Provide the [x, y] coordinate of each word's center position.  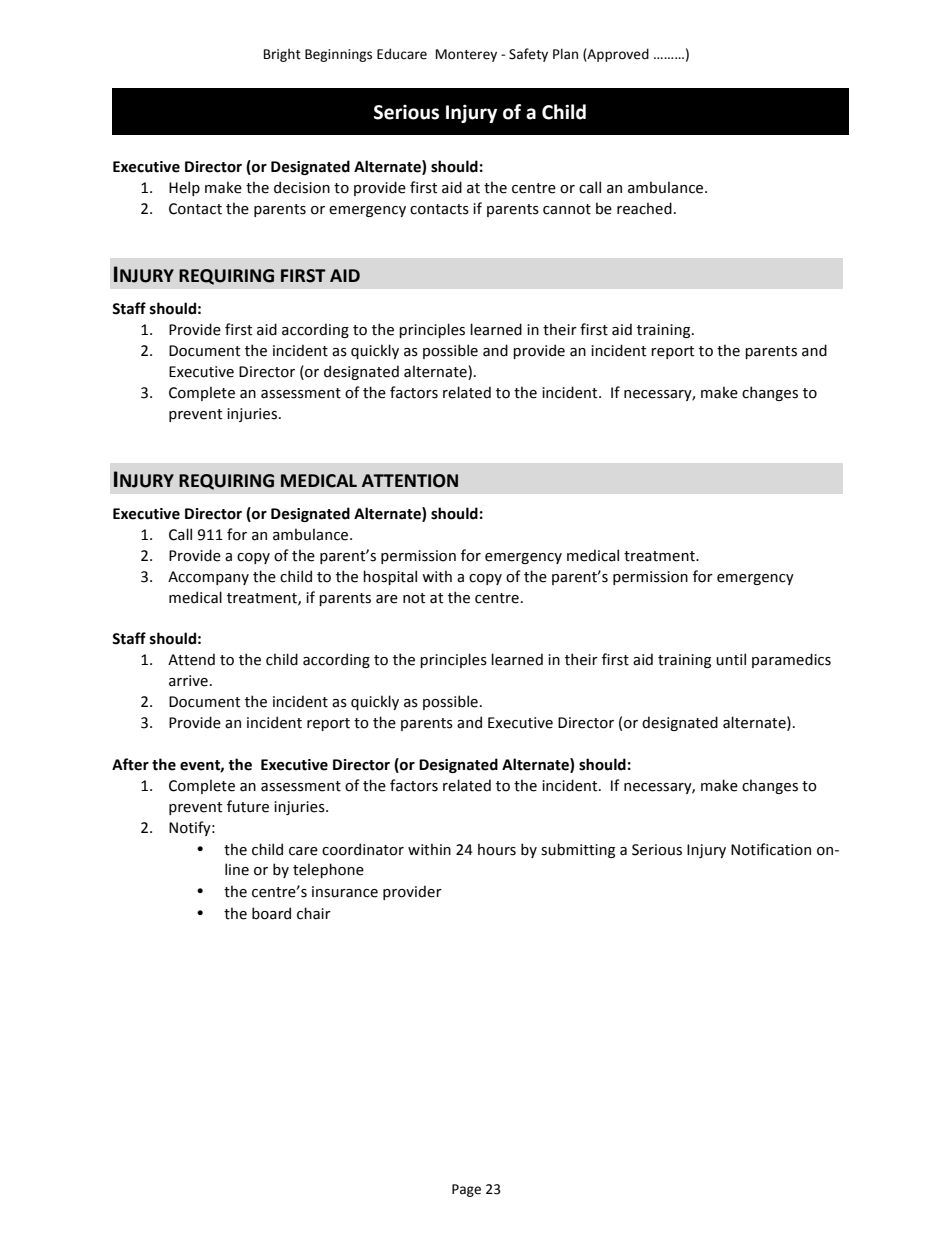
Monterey [466, 55]
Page [466, 1190]
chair [314, 913]
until [731, 659]
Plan [565, 54]
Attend [191, 659]
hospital [390, 577]
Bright [282, 55]
